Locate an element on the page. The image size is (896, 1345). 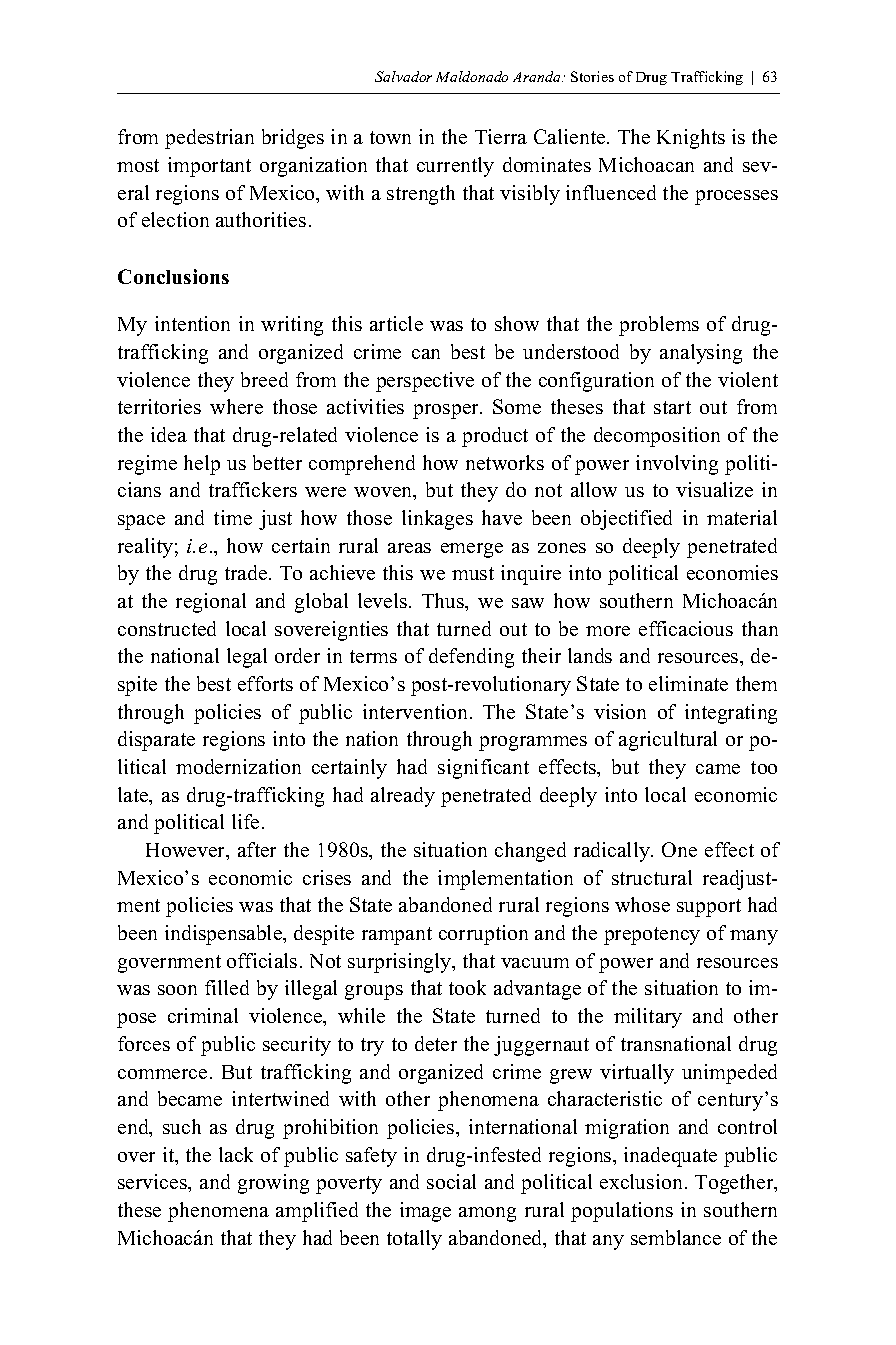
lack is located at coordinates (236, 1154).
